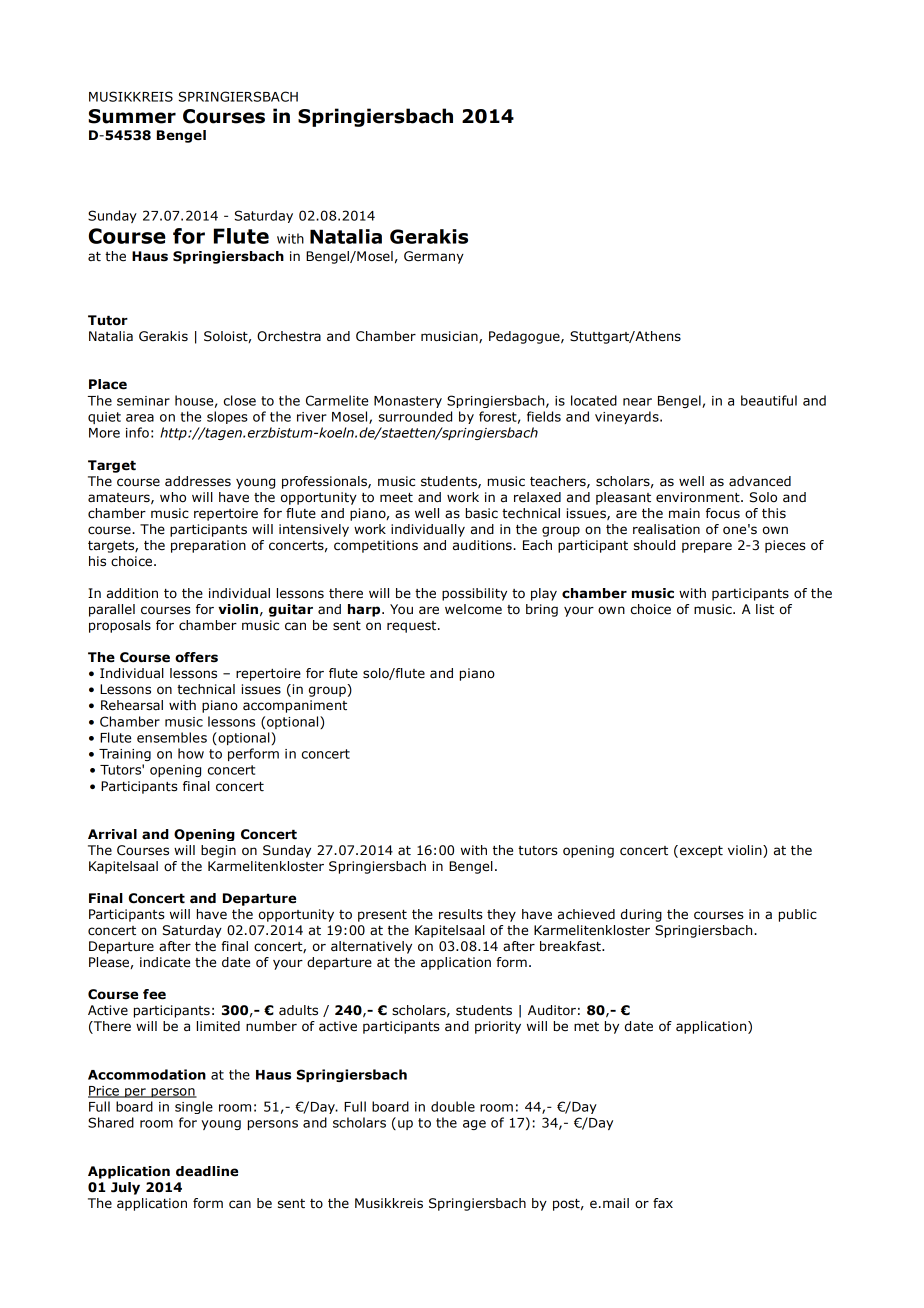  Describe the element at coordinates (434, 257) in the screenshot. I see `Germany` at that location.
